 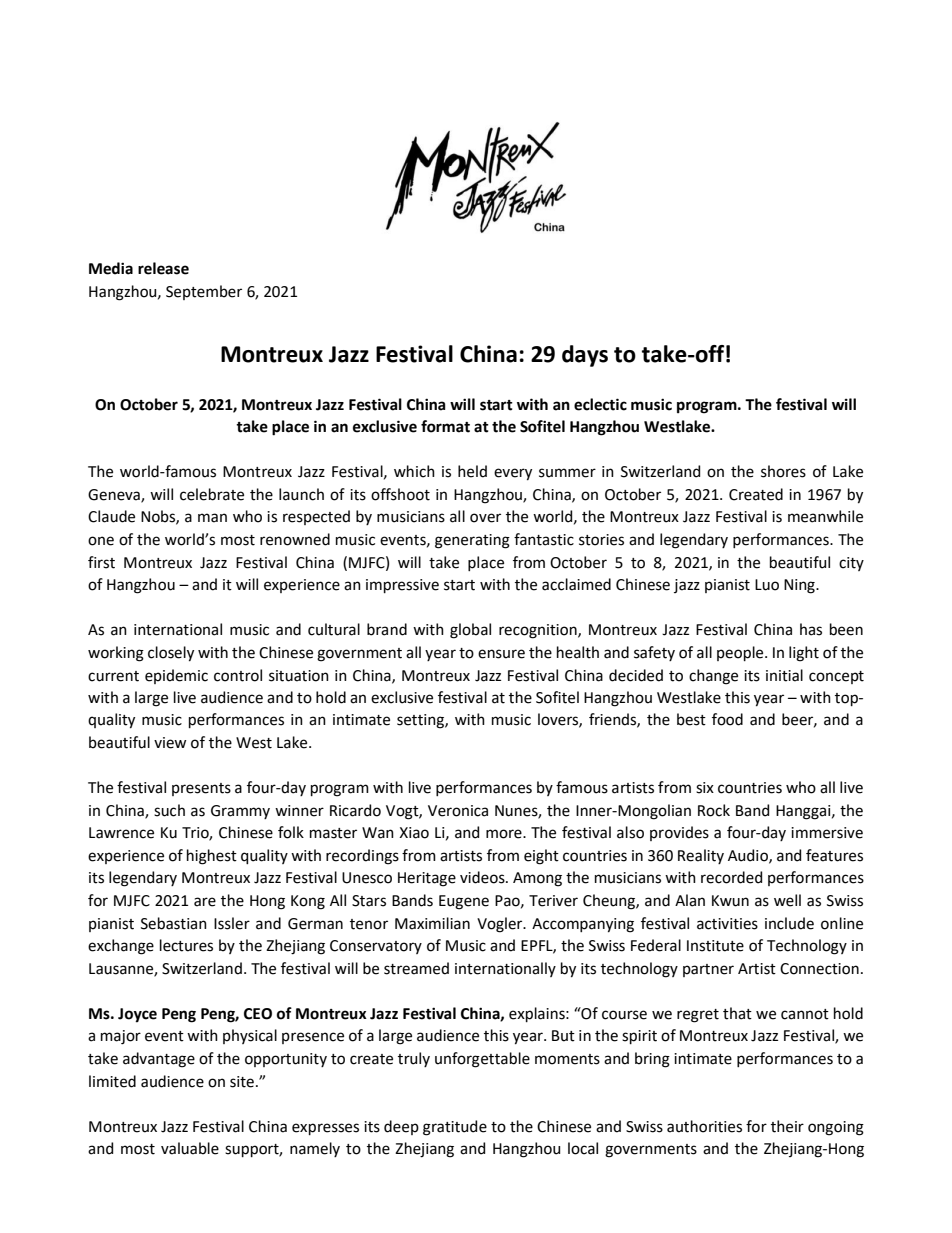 I want to click on valuable, so click(x=190, y=1148).
